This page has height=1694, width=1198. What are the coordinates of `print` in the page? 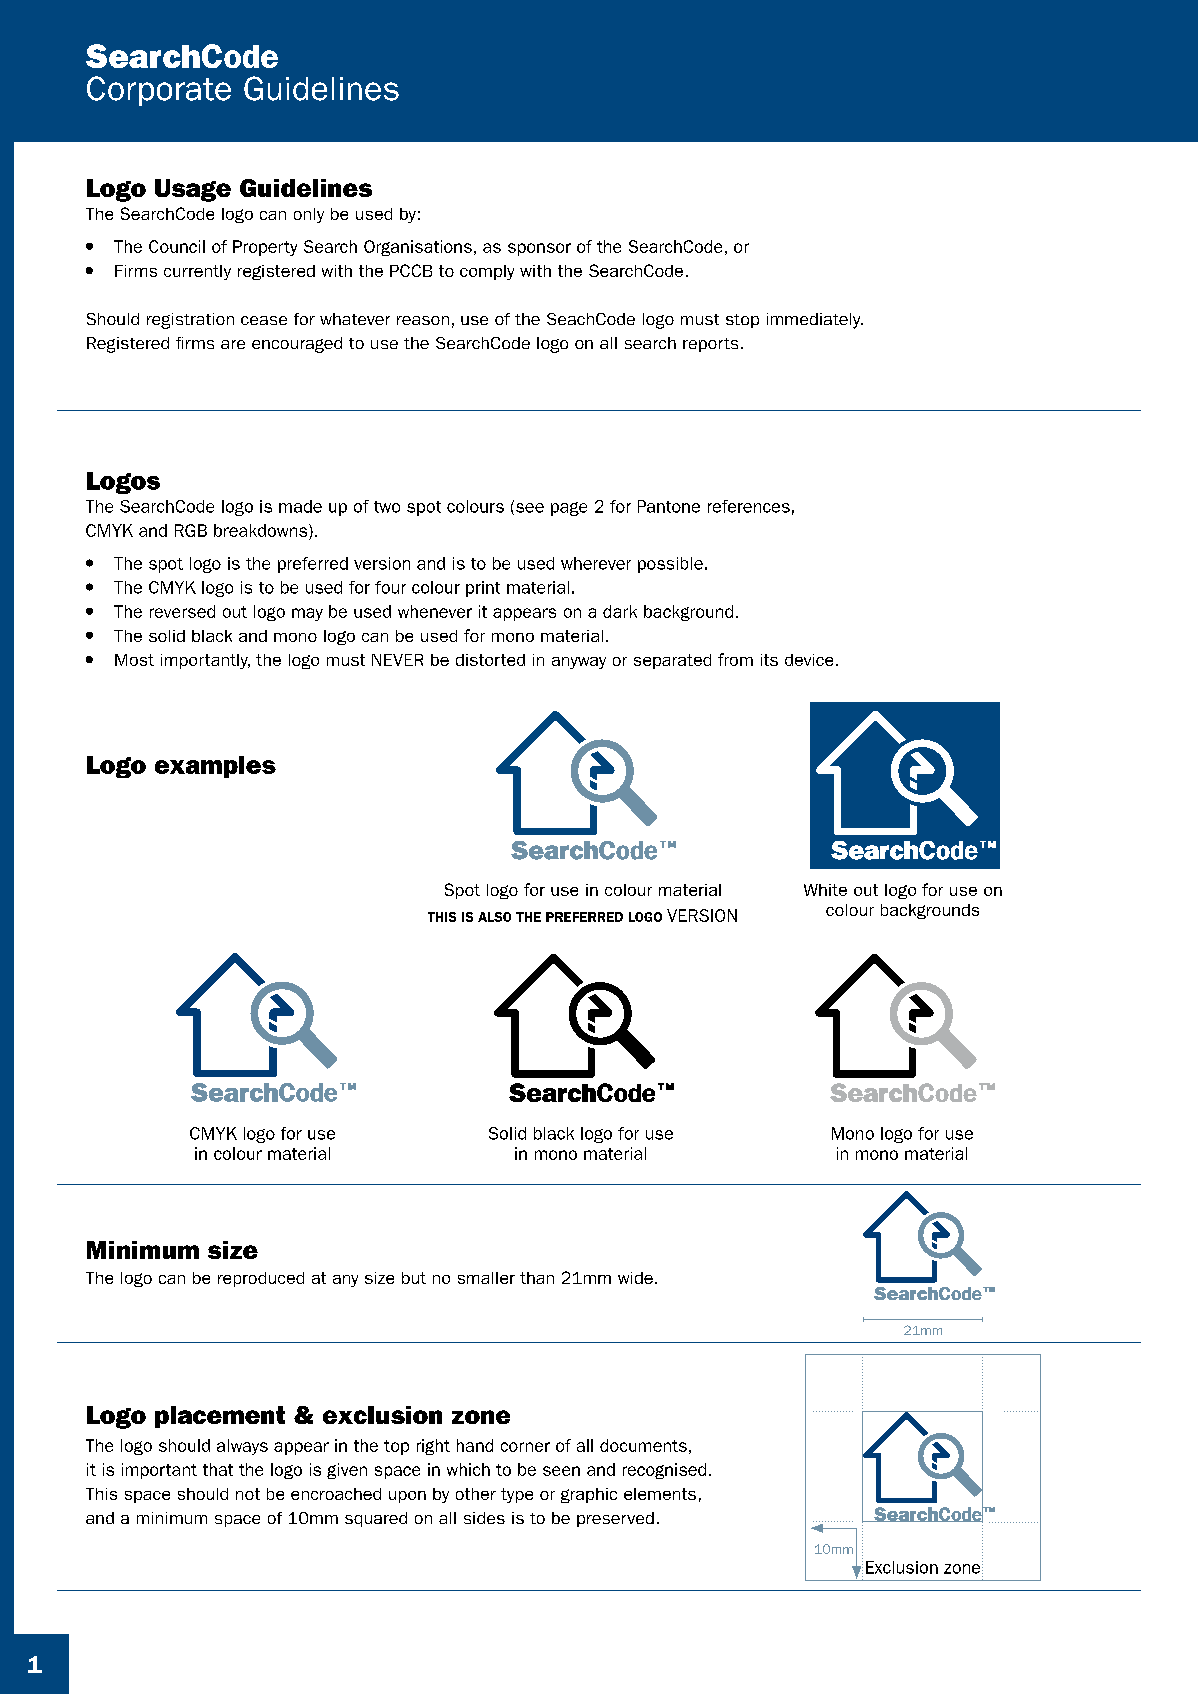 It's located at (483, 589).
